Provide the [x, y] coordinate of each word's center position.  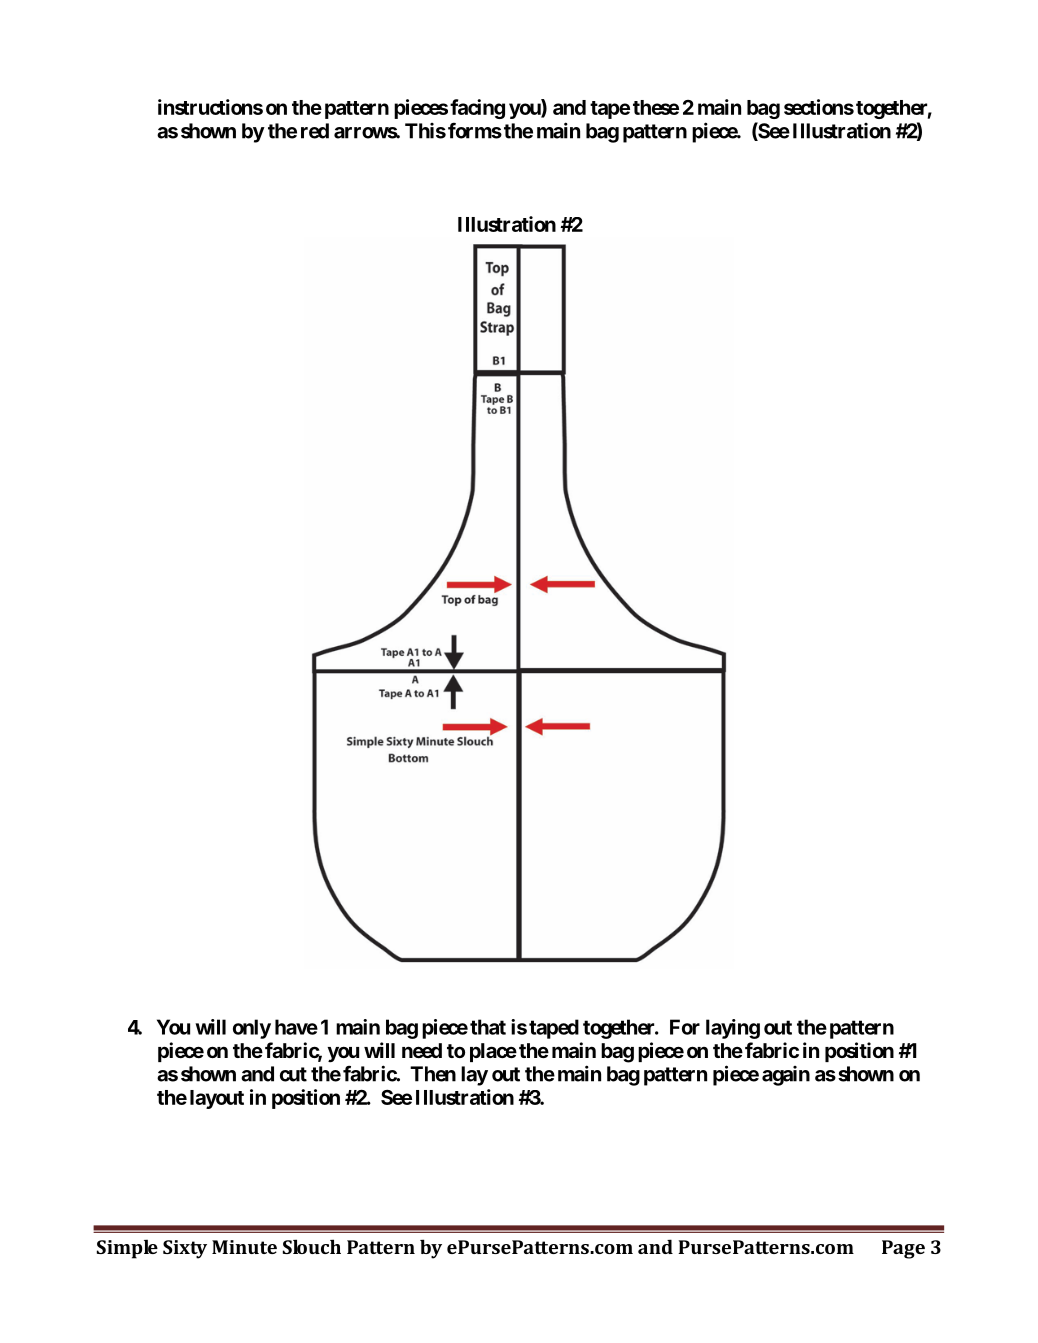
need [422, 1050]
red [315, 131]
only [252, 1029]
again [786, 1076]
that [488, 1027]
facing [477, 109]
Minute [244, 1247]
